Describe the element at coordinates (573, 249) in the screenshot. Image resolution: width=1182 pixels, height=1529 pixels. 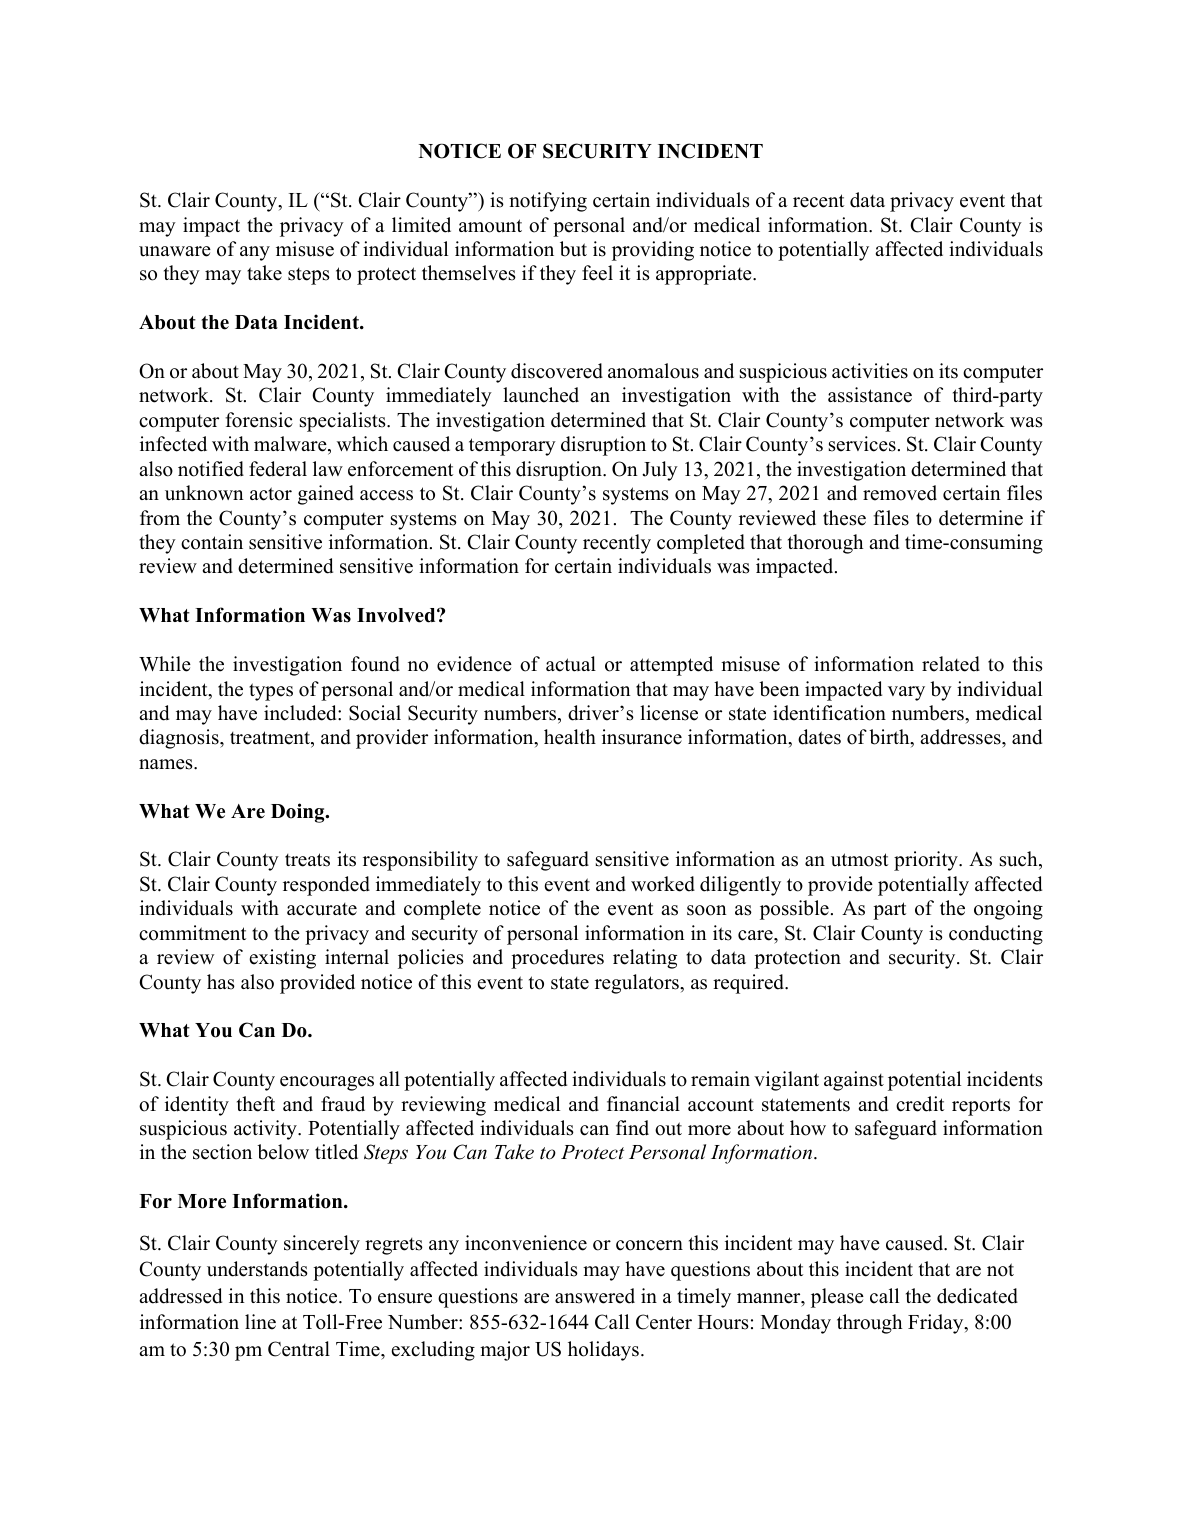
I see `but` at that location.
